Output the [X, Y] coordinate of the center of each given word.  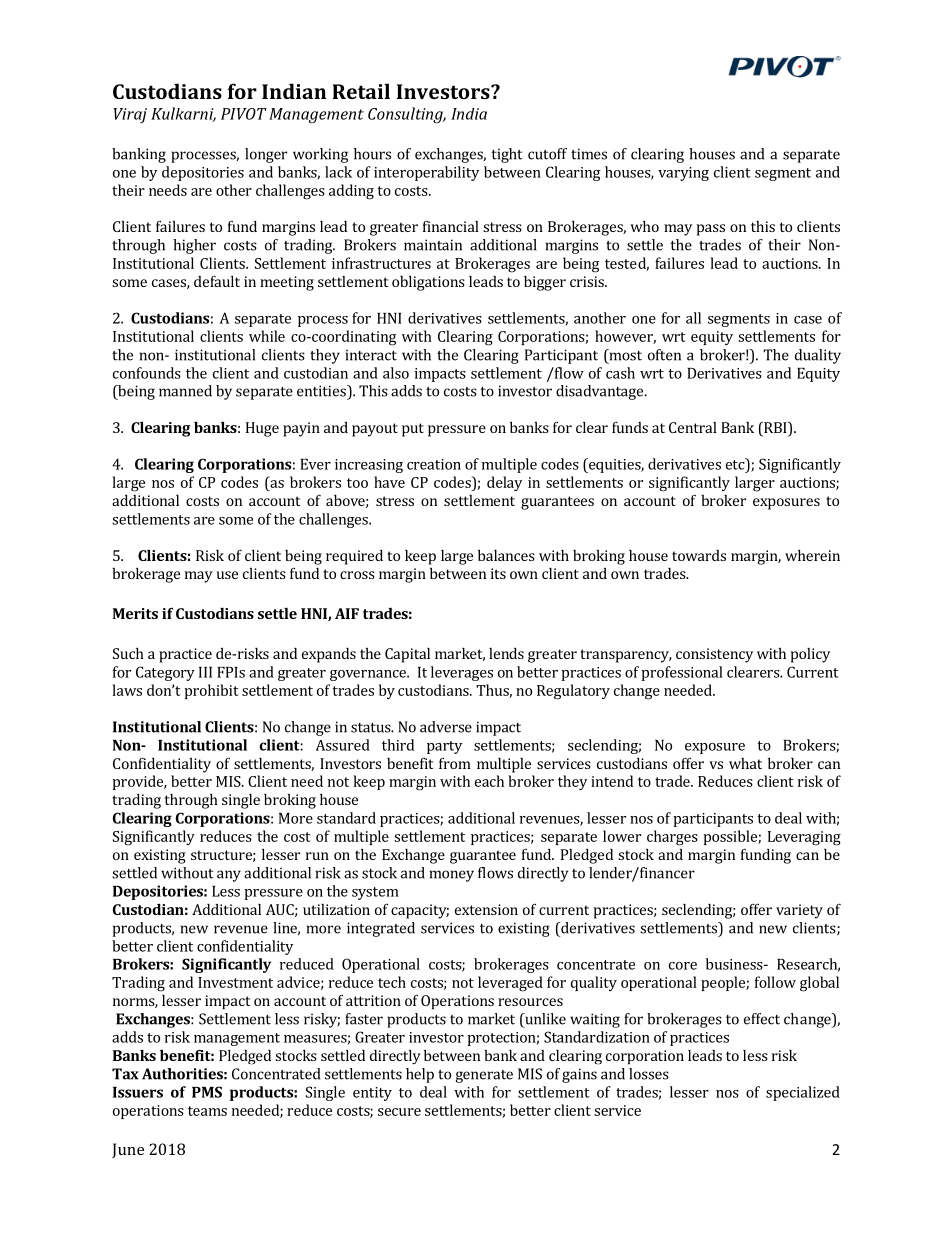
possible [731, 837]
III [205, 672]
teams [207, 1111]
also [396, 373]
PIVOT [244, 114]
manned [185, 391]
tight [507, 155]
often [664, 355]
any [229, 876]
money [452, 876]
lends [506, 653]
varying [683, 174]
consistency [714, 655]
